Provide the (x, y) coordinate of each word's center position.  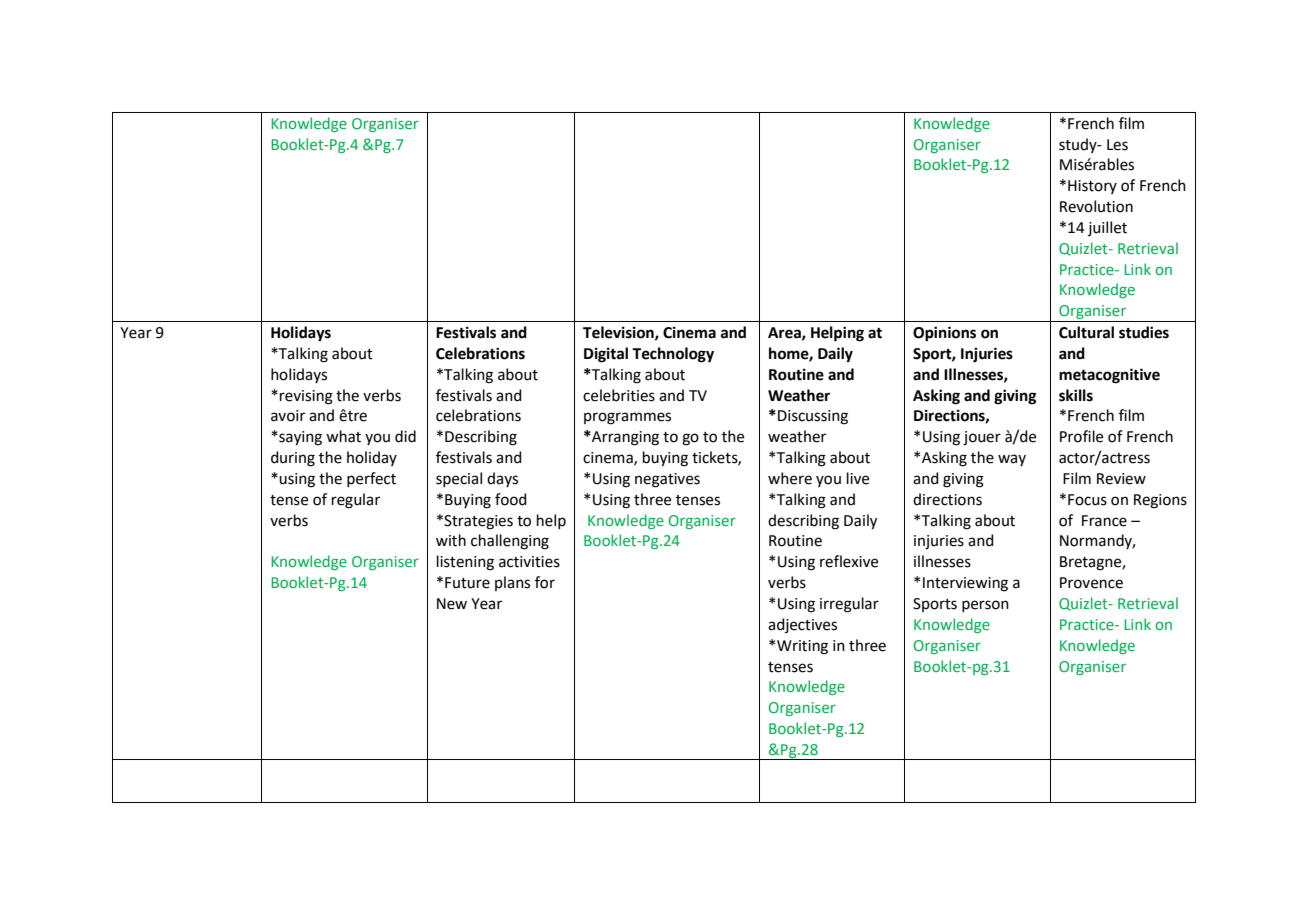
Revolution (1096, 206)
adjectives (802, 625)
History (1092, 187)
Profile (1081, 436)
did (405, 436)
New (452, 604)
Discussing (813, 417)
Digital (606, 355)
